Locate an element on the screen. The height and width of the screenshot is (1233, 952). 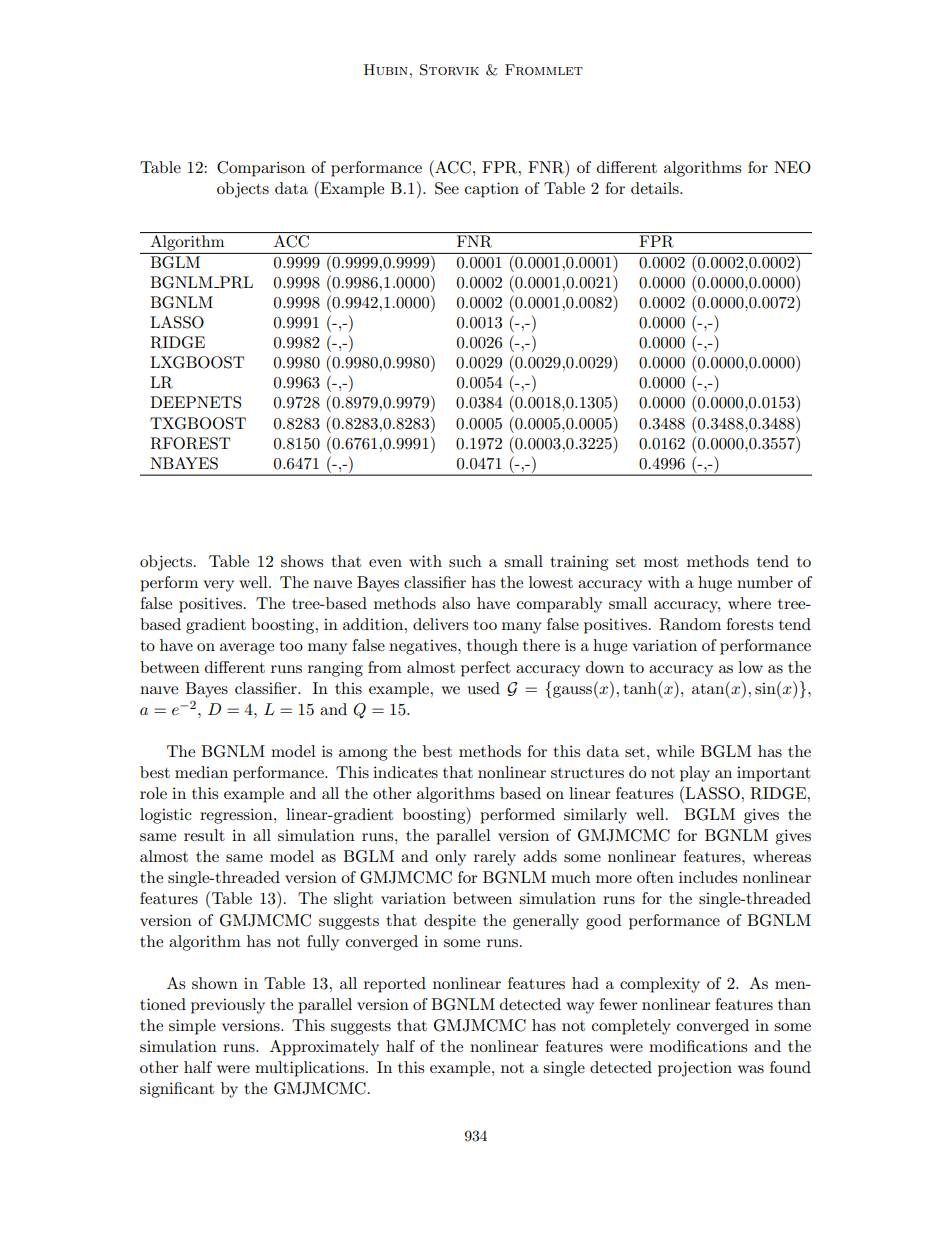
though is located at coordinates (492, 647).
